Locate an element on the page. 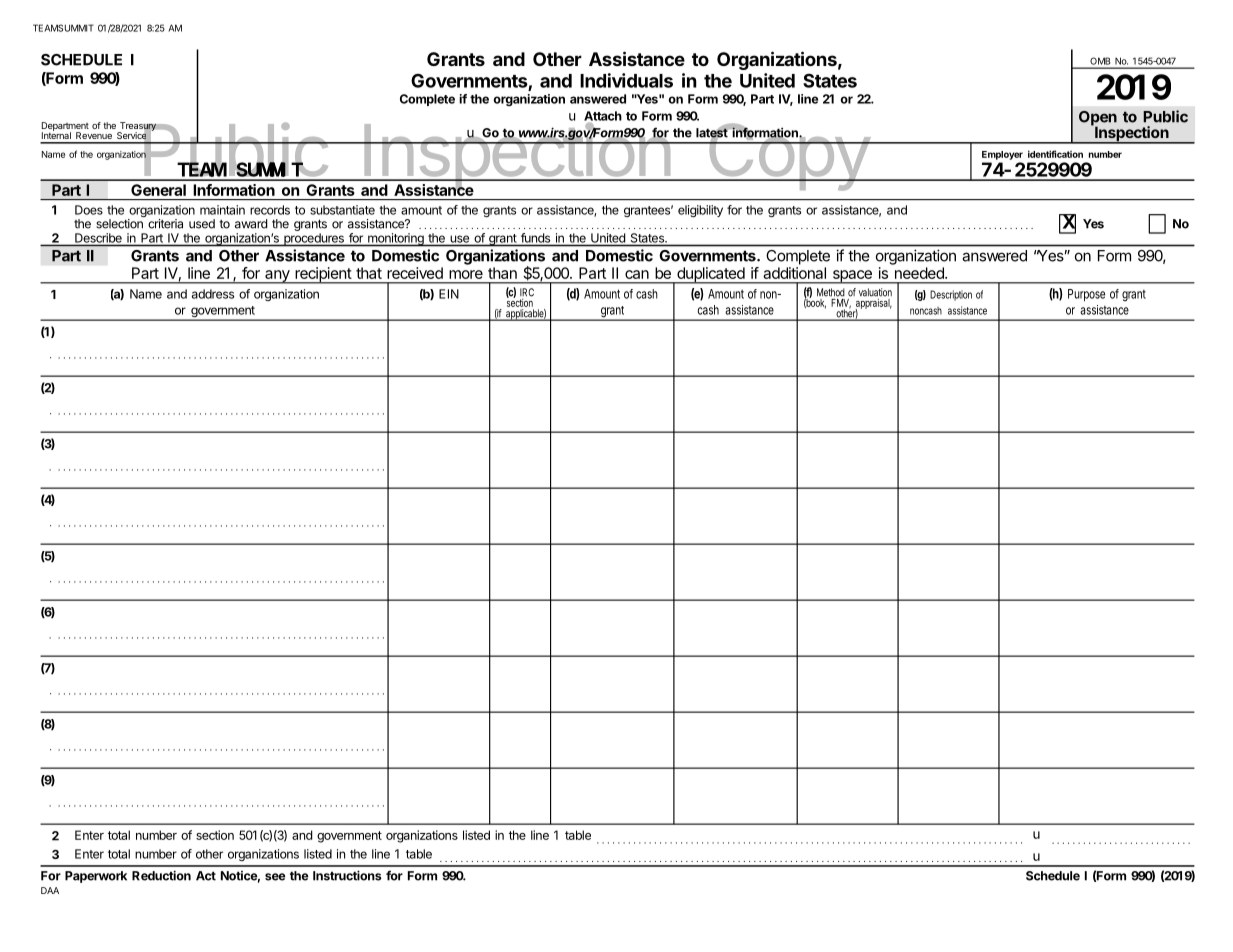  see is located at coordinates (275, 877).
